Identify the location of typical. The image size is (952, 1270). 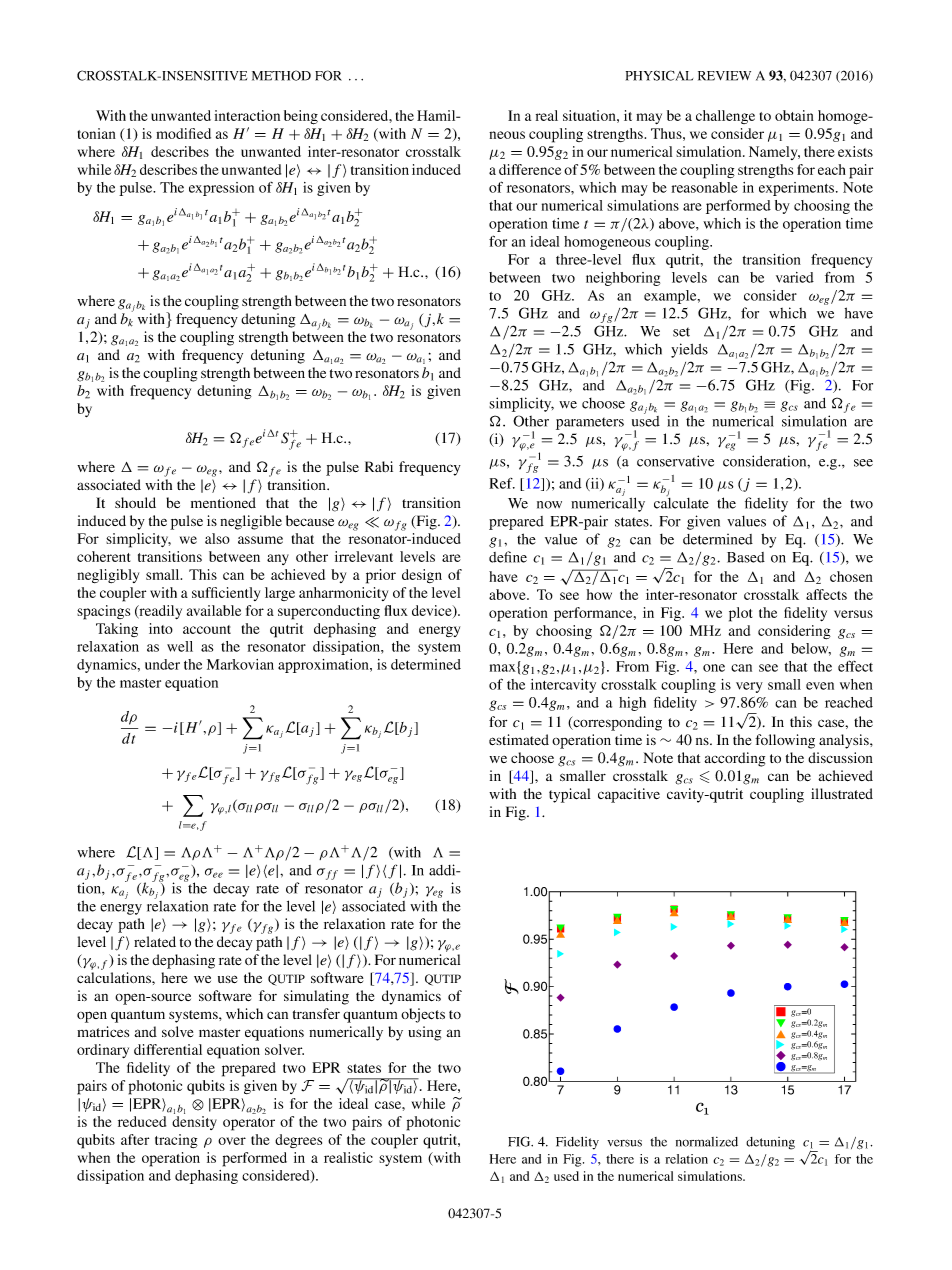
(569, 795).
